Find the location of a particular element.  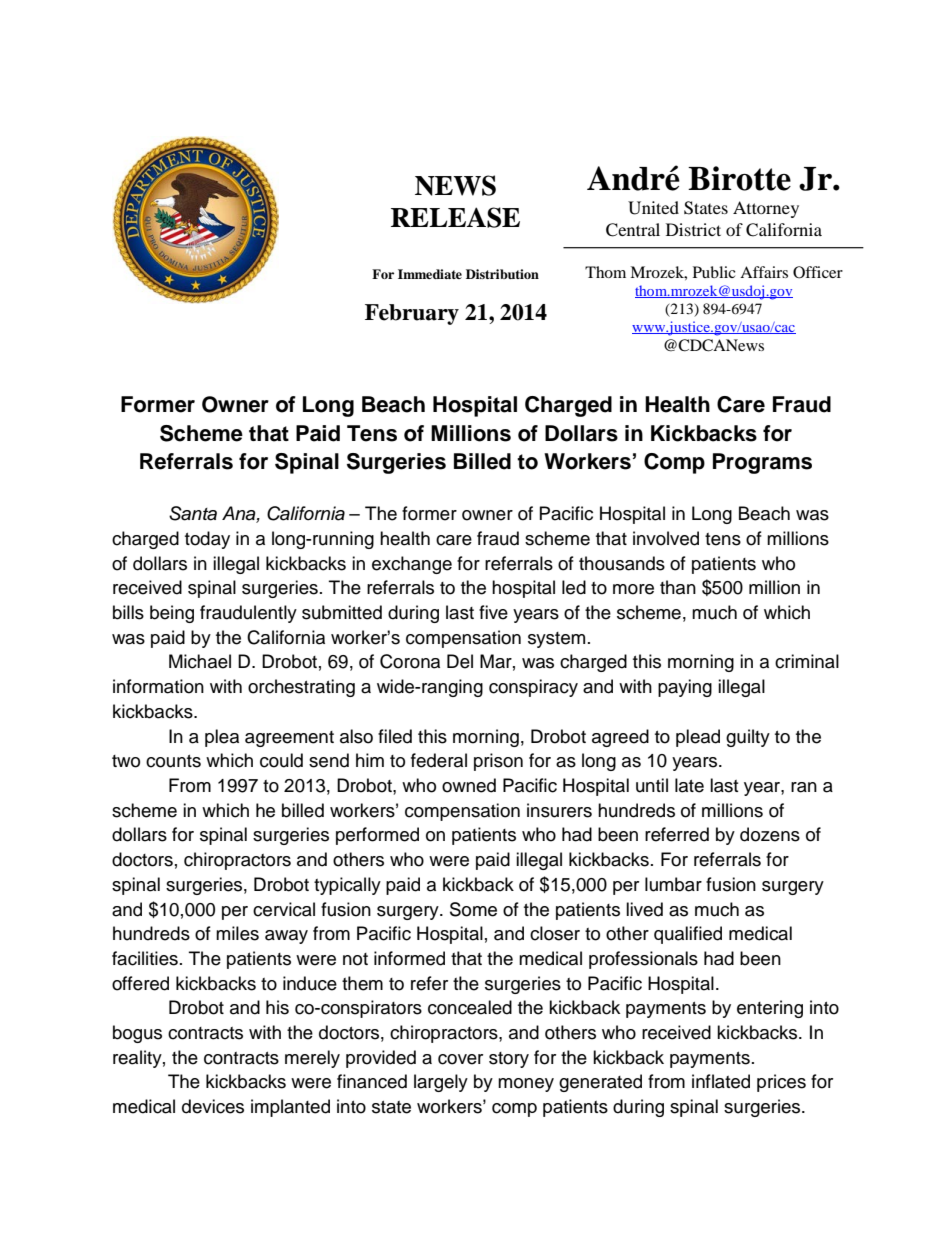

devices is located at coordinates (213, 1106).
